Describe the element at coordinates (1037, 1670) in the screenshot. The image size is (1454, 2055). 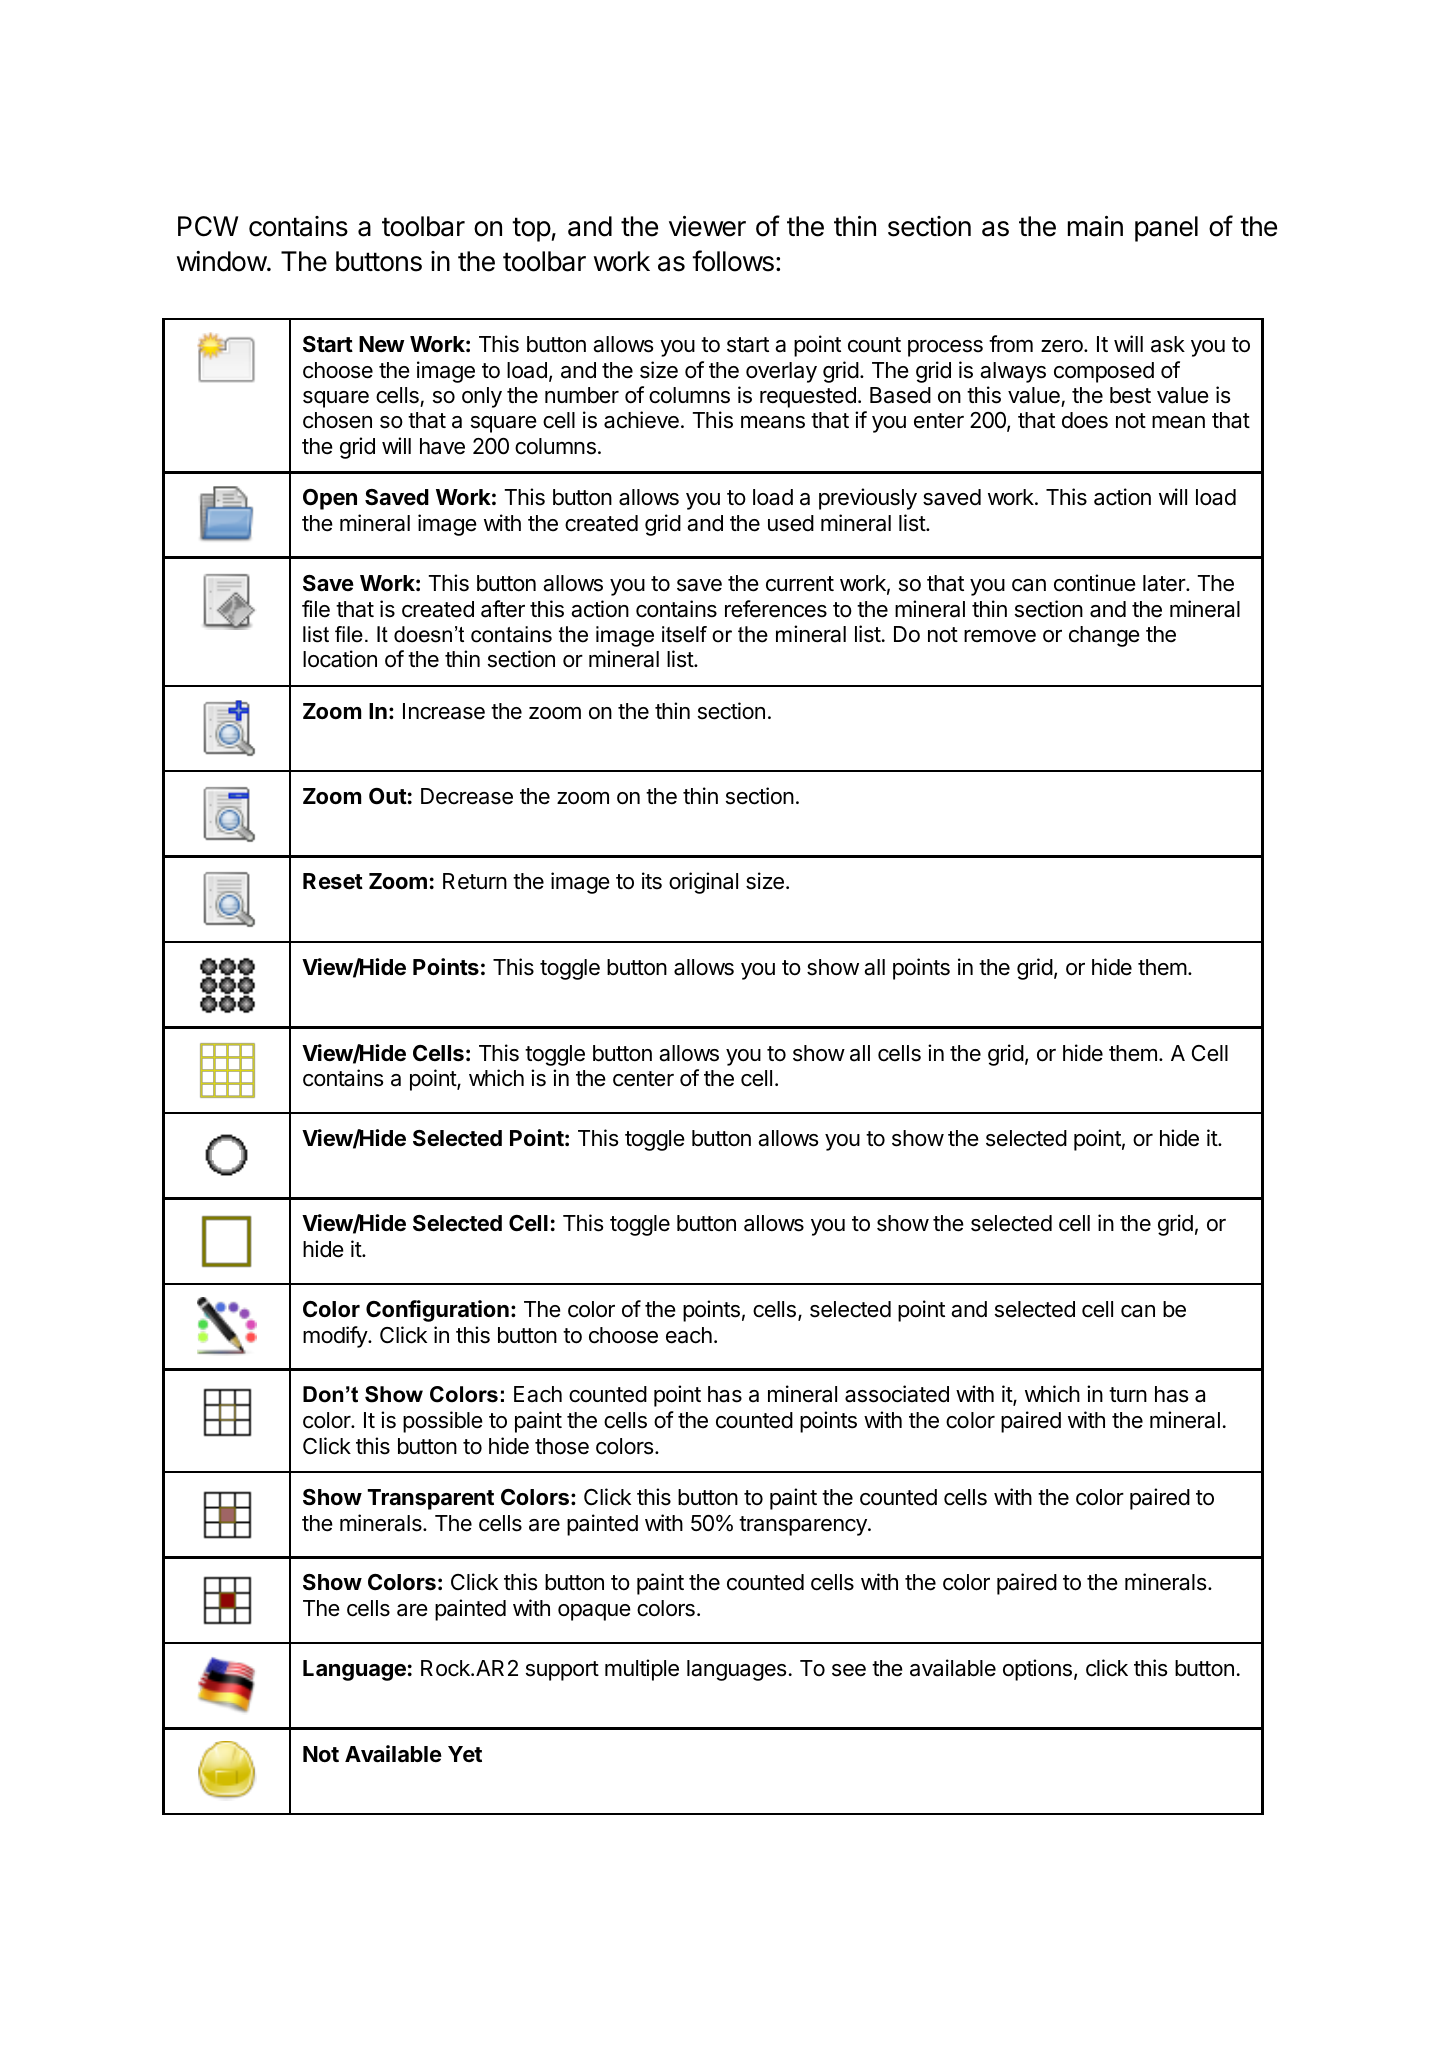
I see `options` at that location.
